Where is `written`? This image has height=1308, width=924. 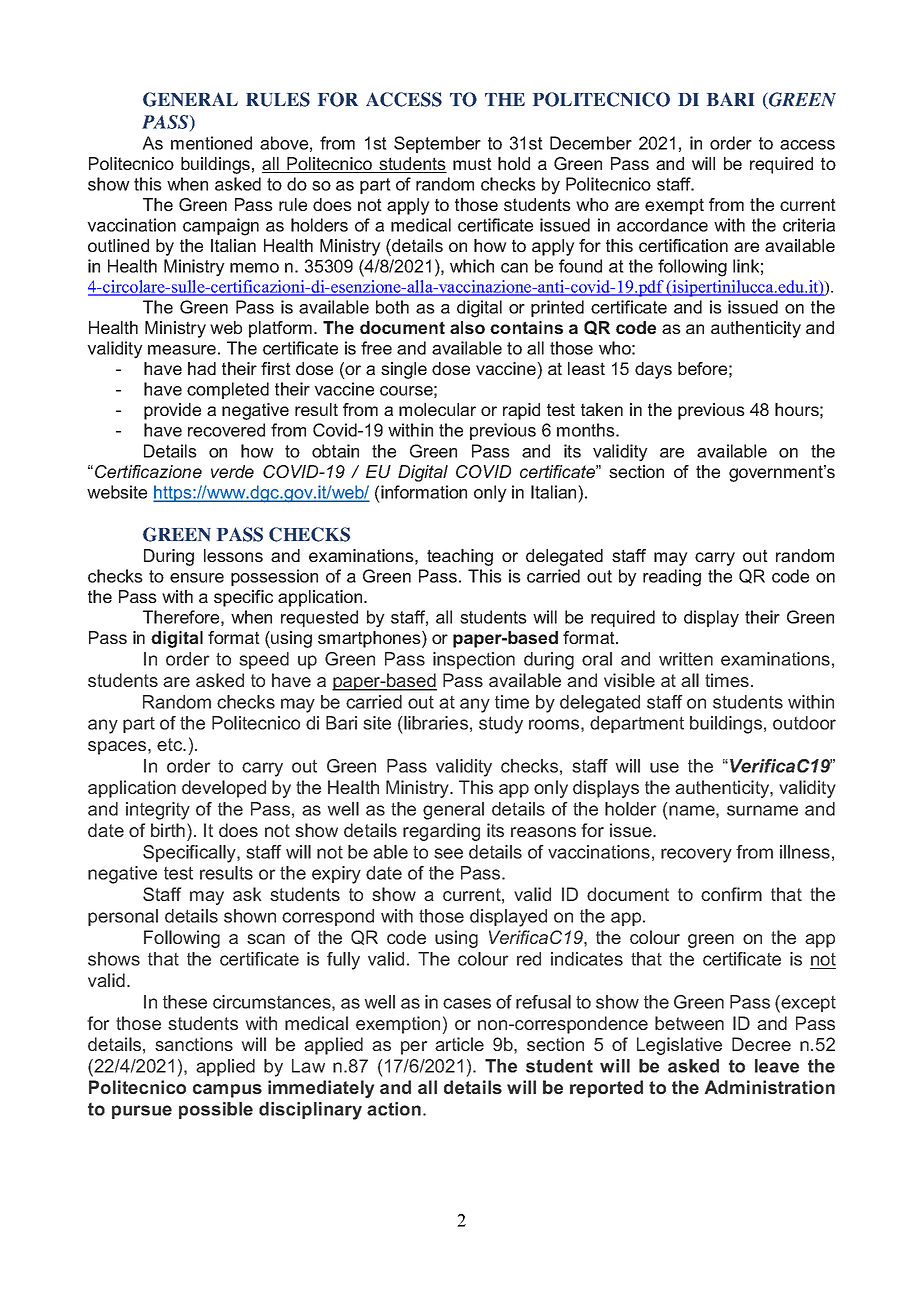
written is located at coordinates (686, 659).
